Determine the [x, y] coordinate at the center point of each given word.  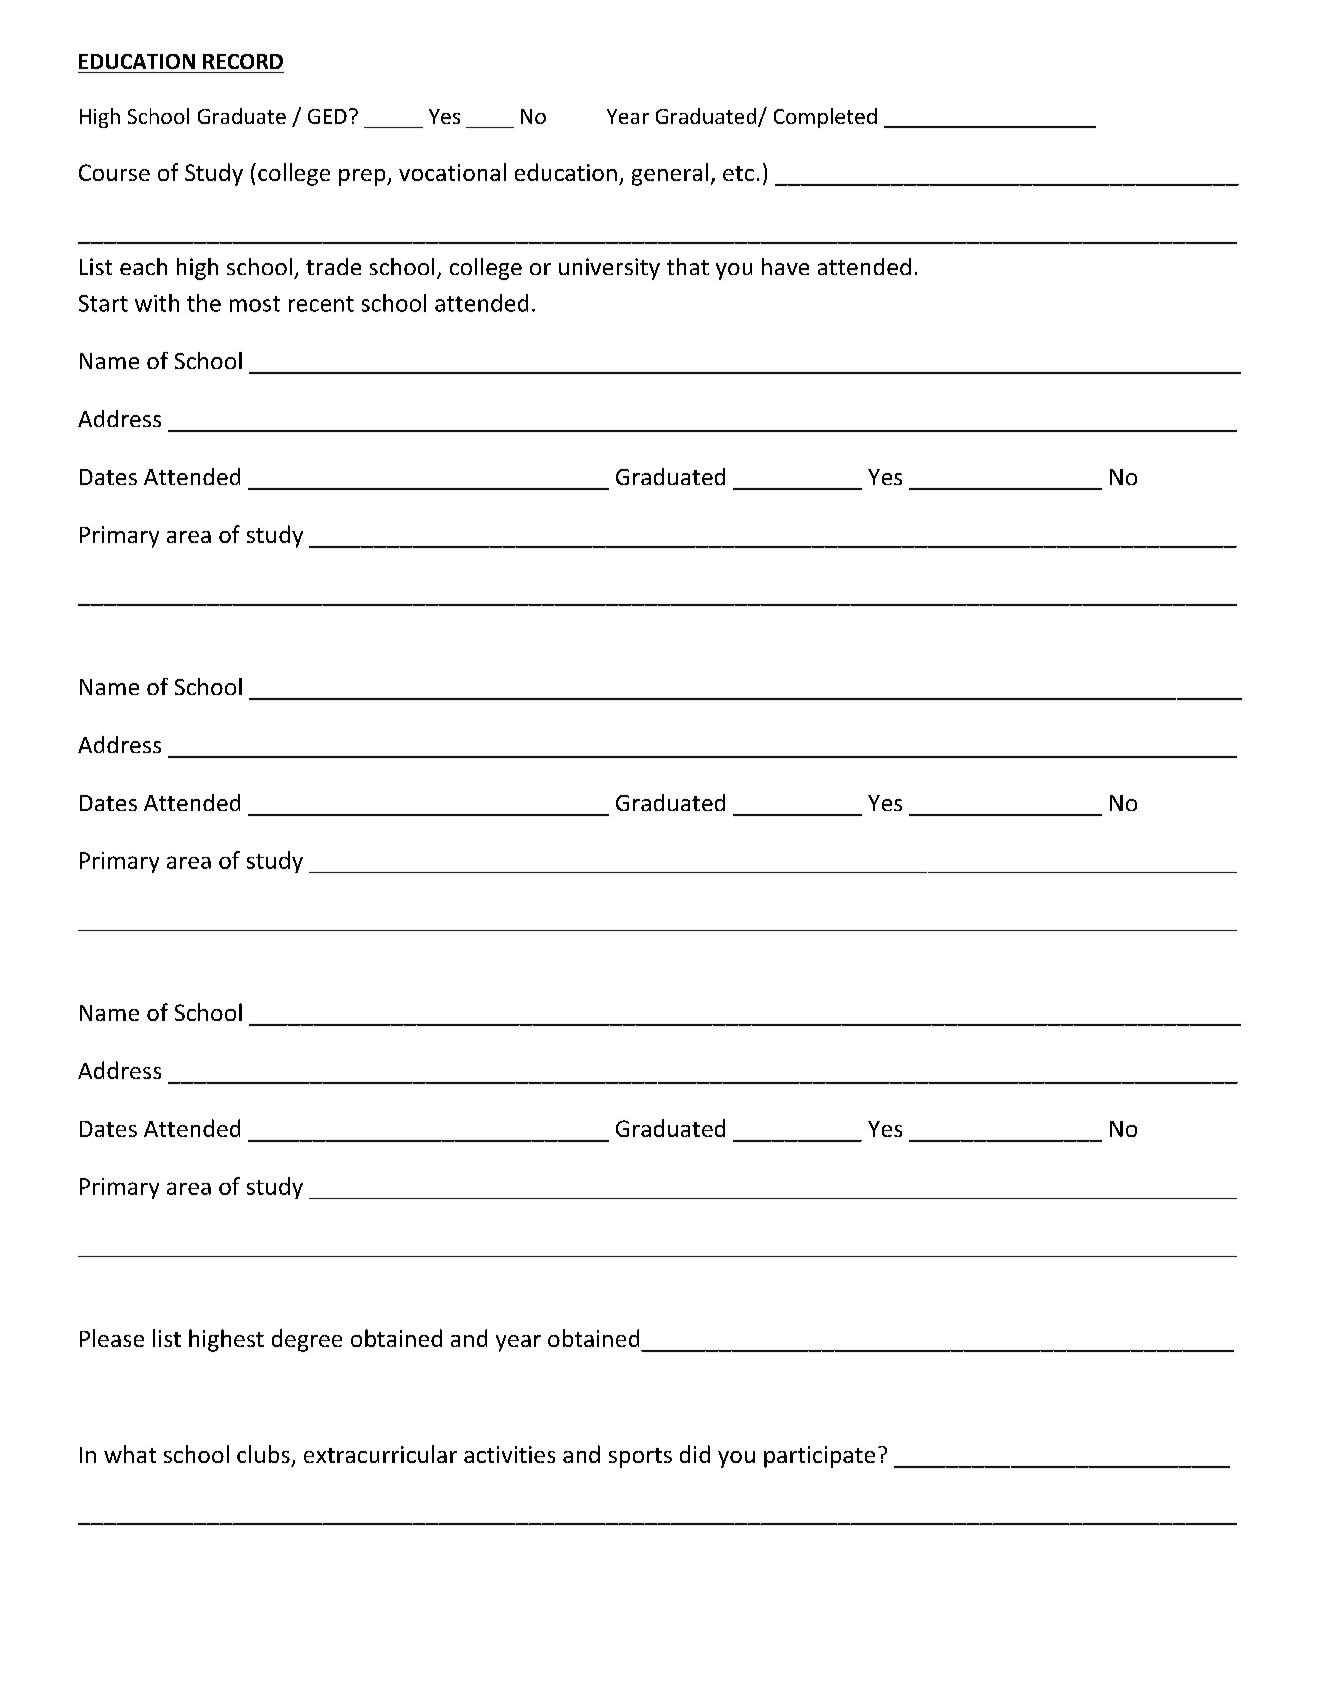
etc [738, 173]
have [785, 266]
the [204, 303]
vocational [452, 172]
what [130, 1454]
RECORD [243, 61]
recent [321, 304]
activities [509, 1454]
